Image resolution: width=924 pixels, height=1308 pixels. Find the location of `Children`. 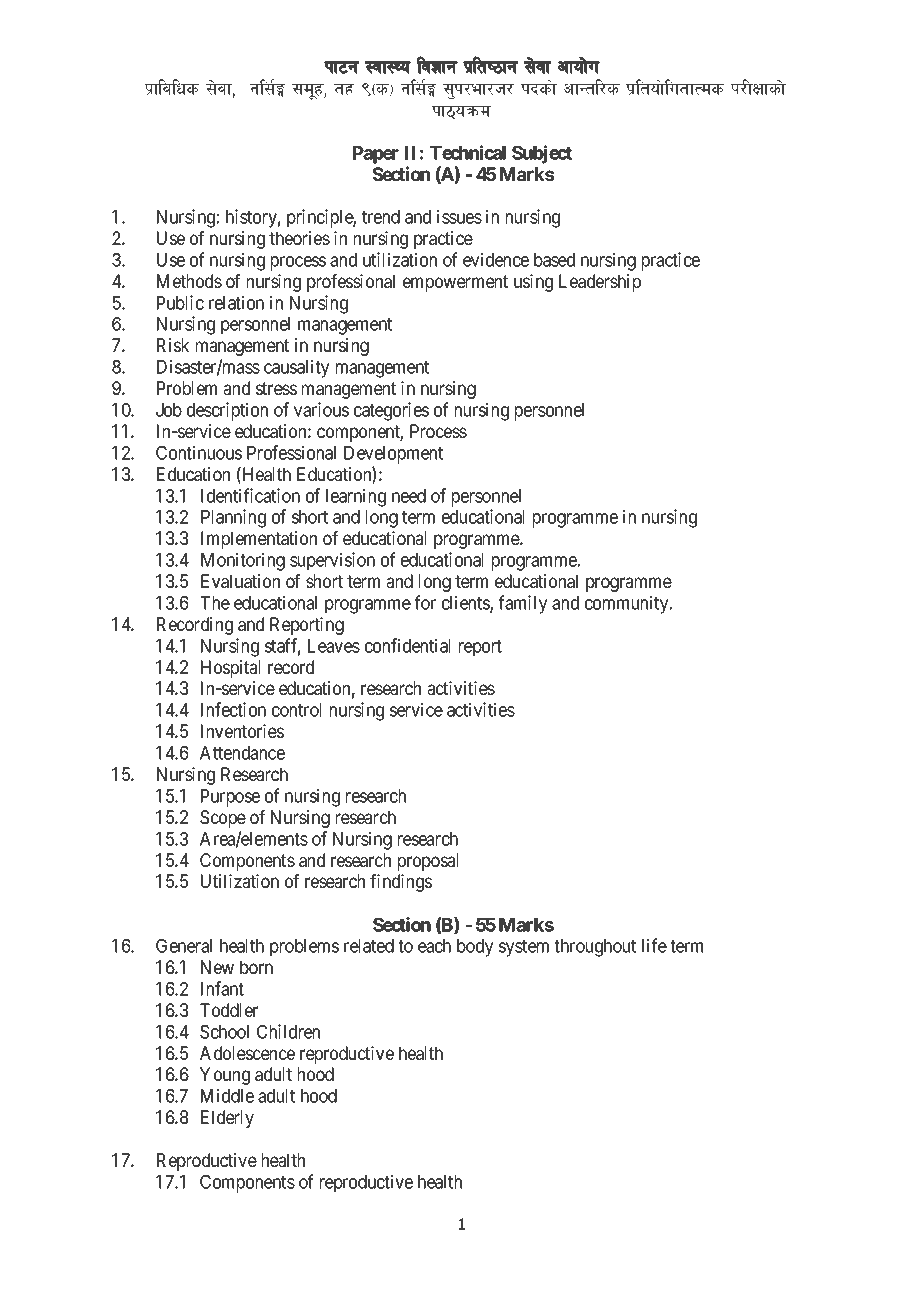

Children is located at coordinates (288, 1031).
